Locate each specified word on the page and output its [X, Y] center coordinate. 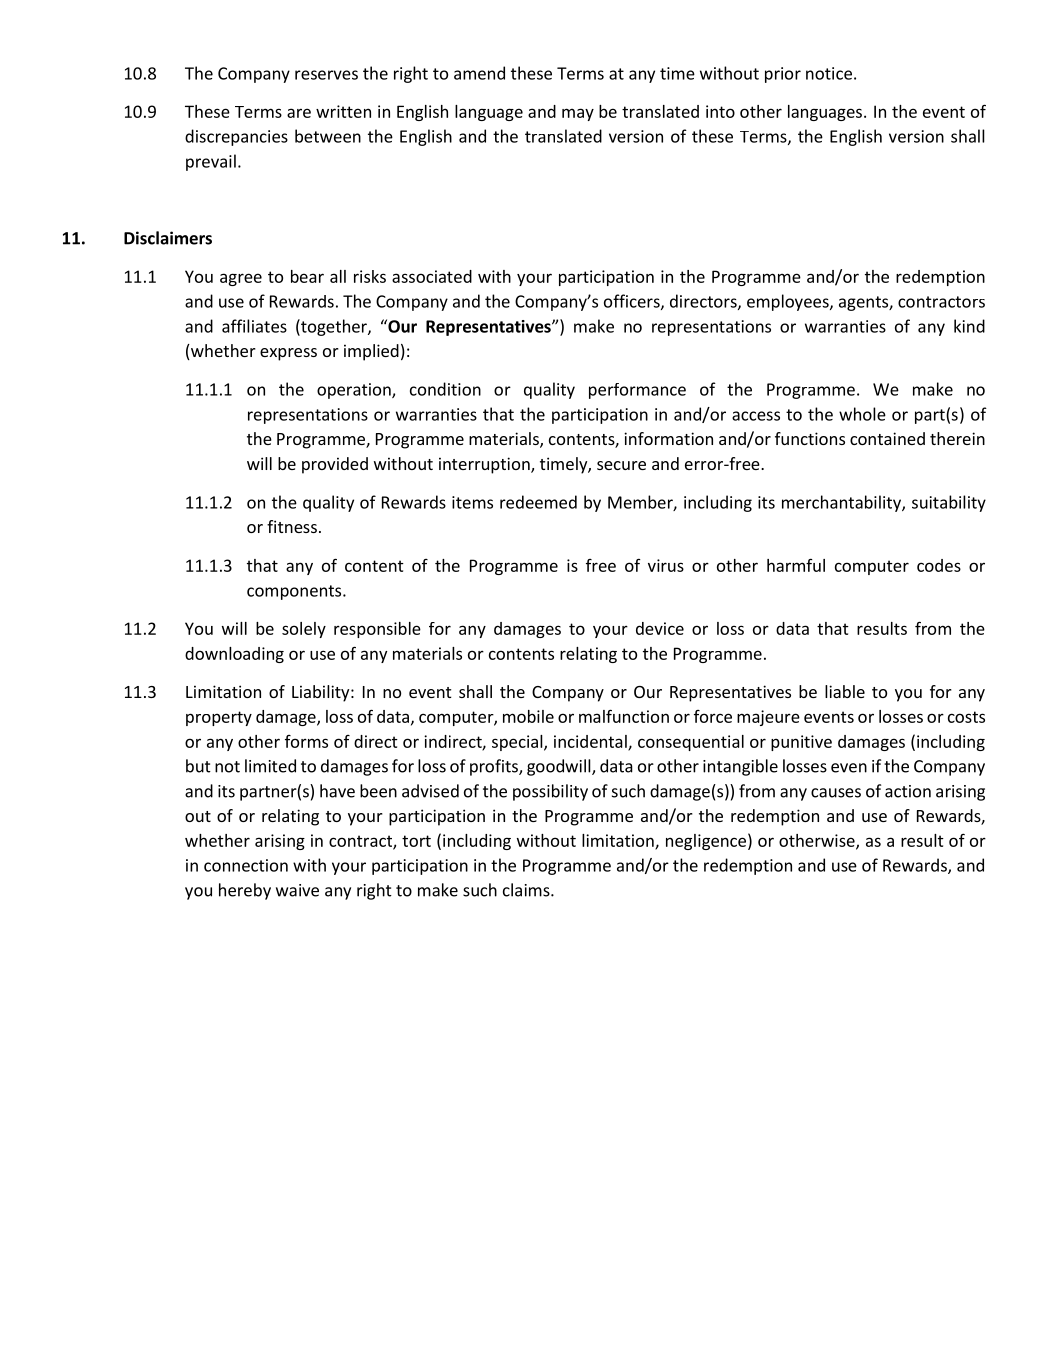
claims [527, 890]
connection [246, 865]
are [299, 113]
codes [939, 565]
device [660, 628]
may [578, 114]
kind [969, 326]
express [288, 354]
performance [637, 391]
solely [304, 630]
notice [829, 73]
